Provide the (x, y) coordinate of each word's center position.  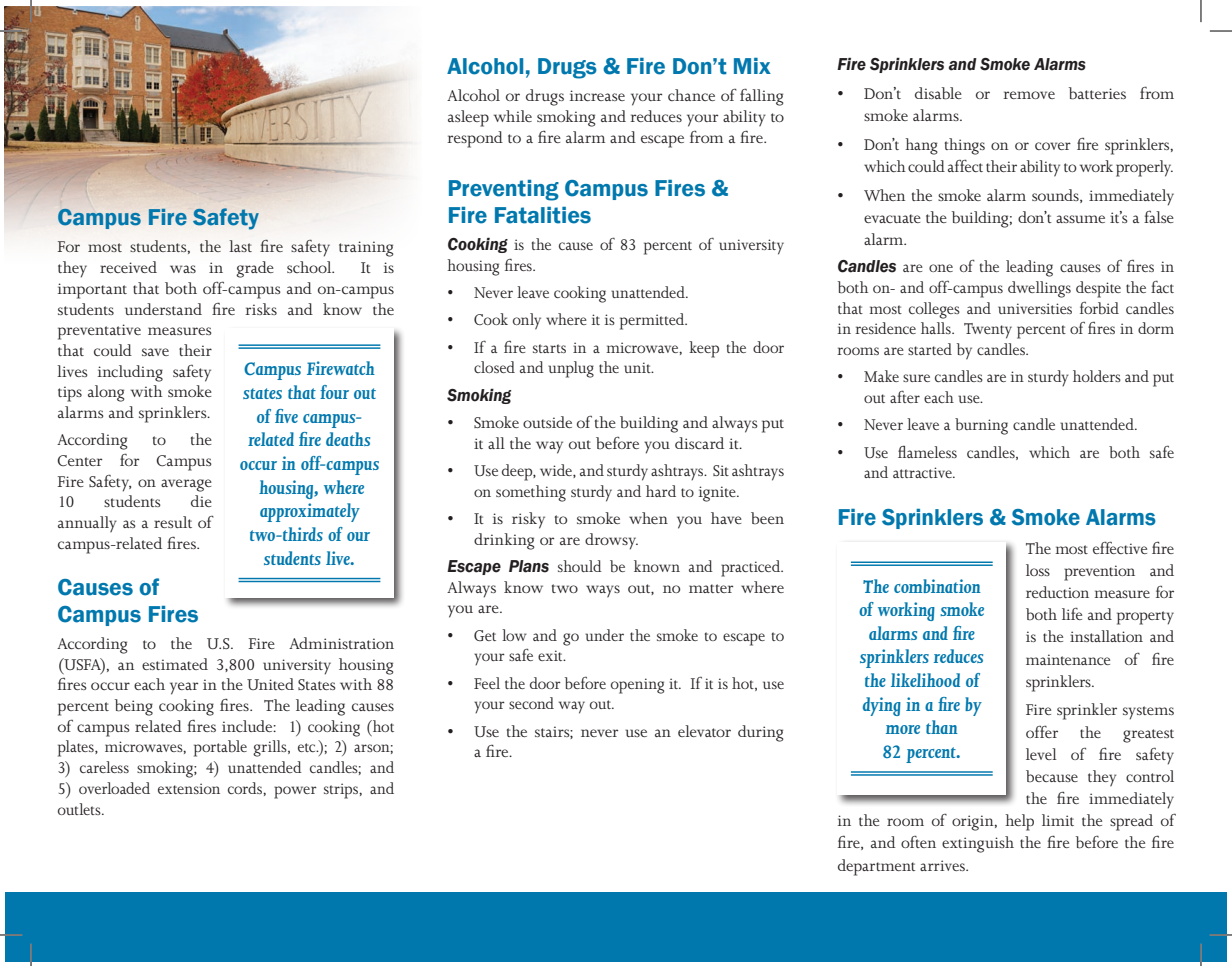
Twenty (988, 331)
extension (189, 788)
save (155, 352)
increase (597, 95)
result (173, 522)
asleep (468, 118)
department (876, 867)
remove (1029, 95)
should (580, 566)
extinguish (978, 844)
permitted (653, 321)
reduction (1057, 592)
